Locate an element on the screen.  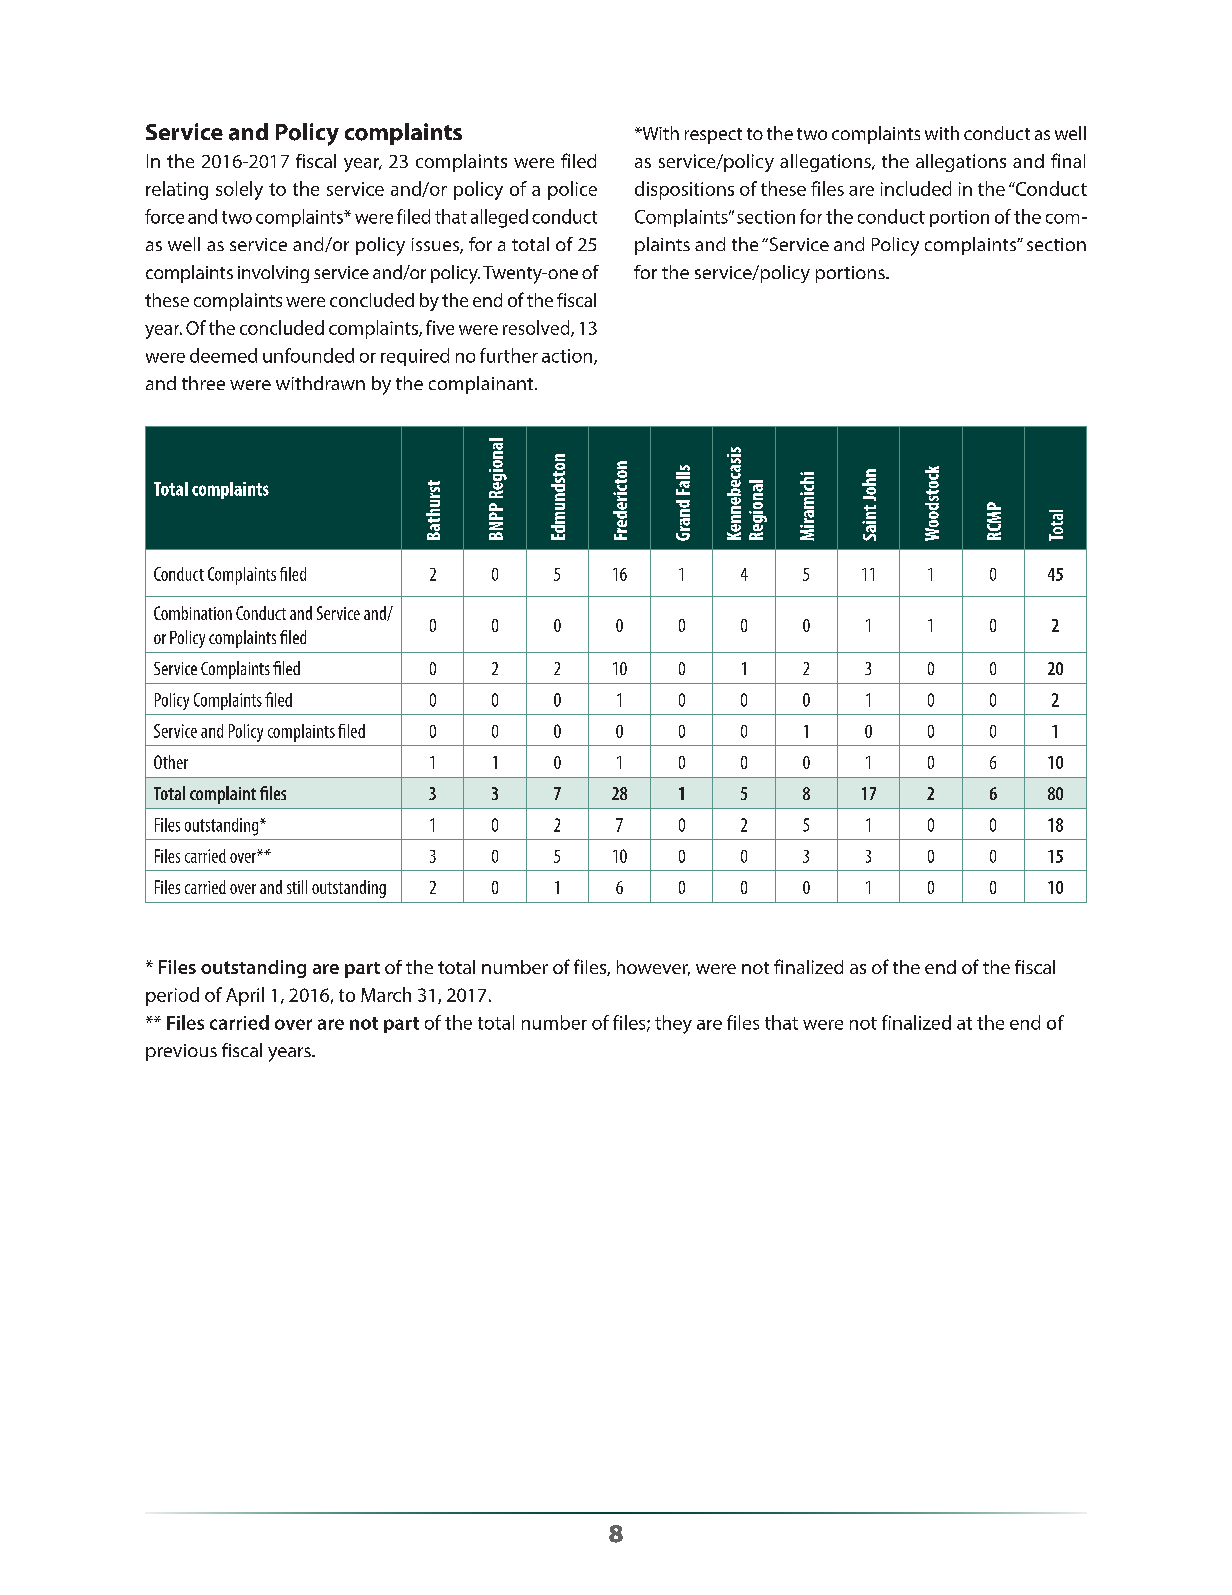
action is located at coordinates (568, 357).
